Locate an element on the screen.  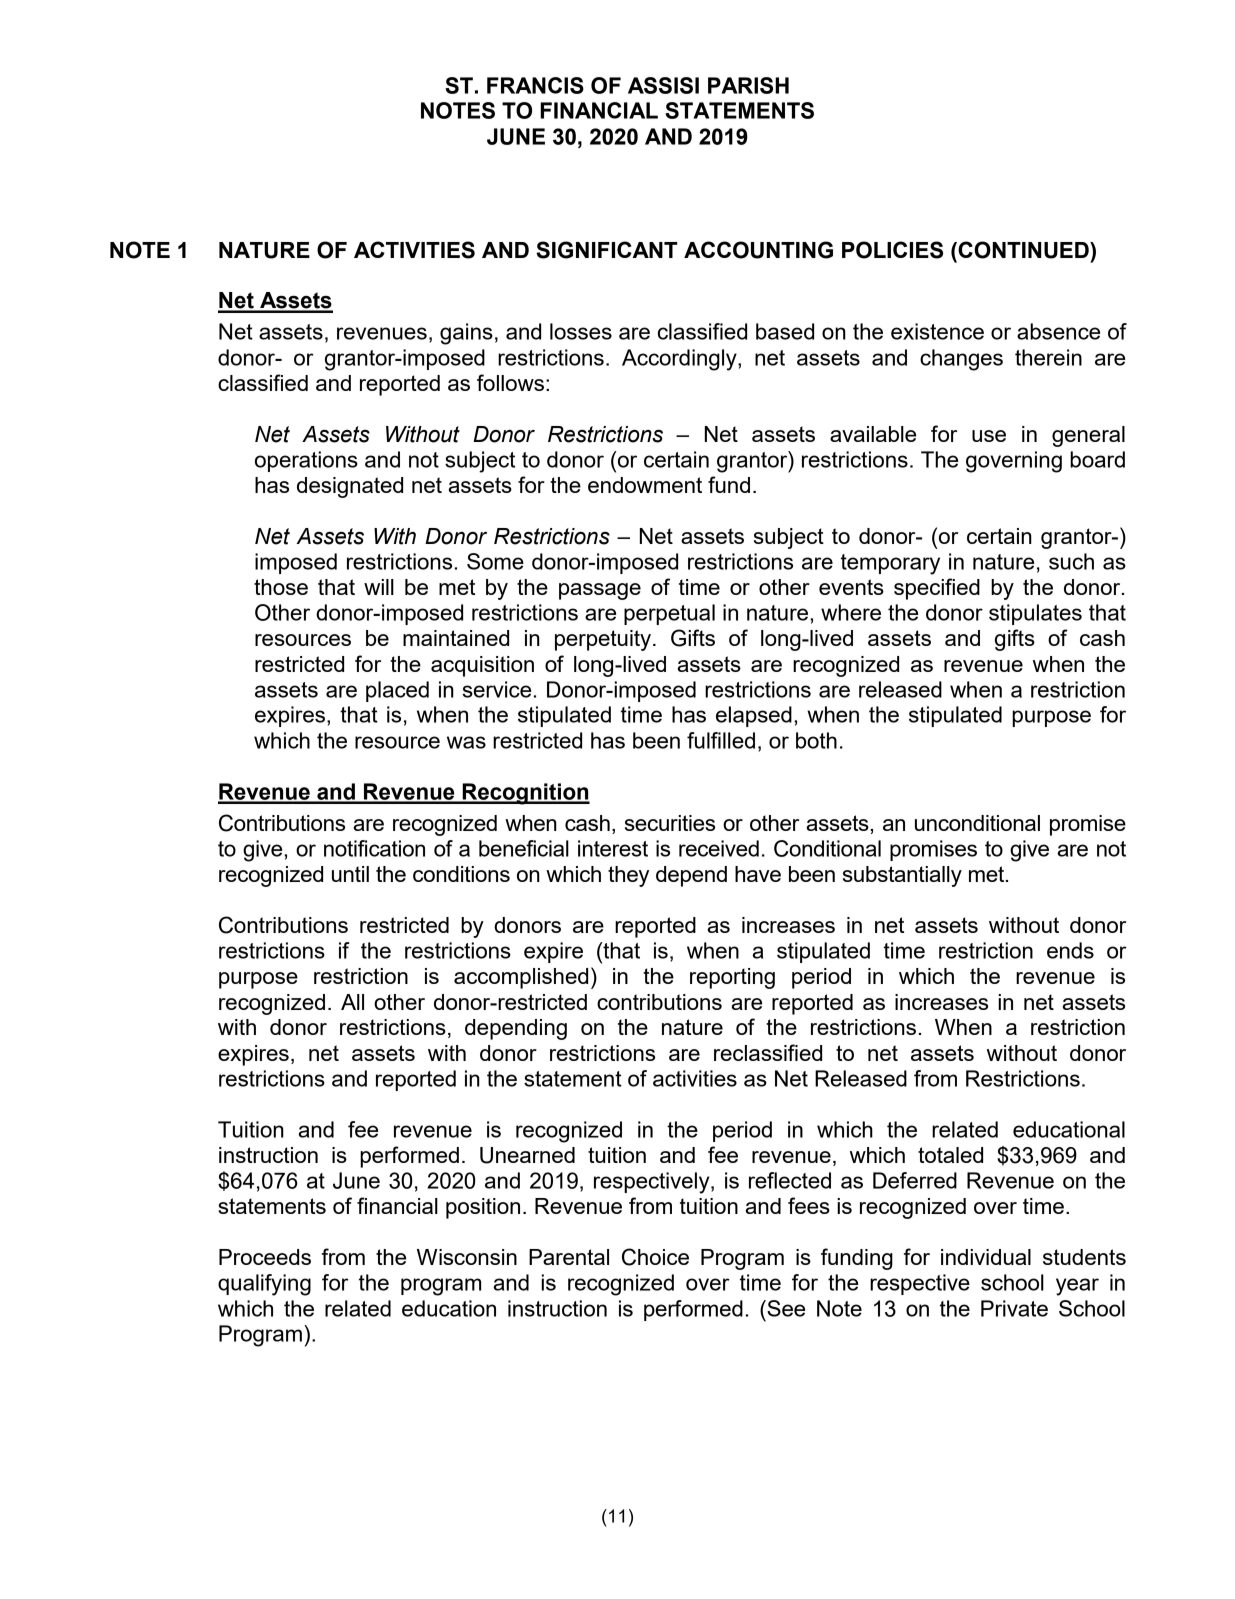
Proceeds is located at coordinates (265, 1257).
